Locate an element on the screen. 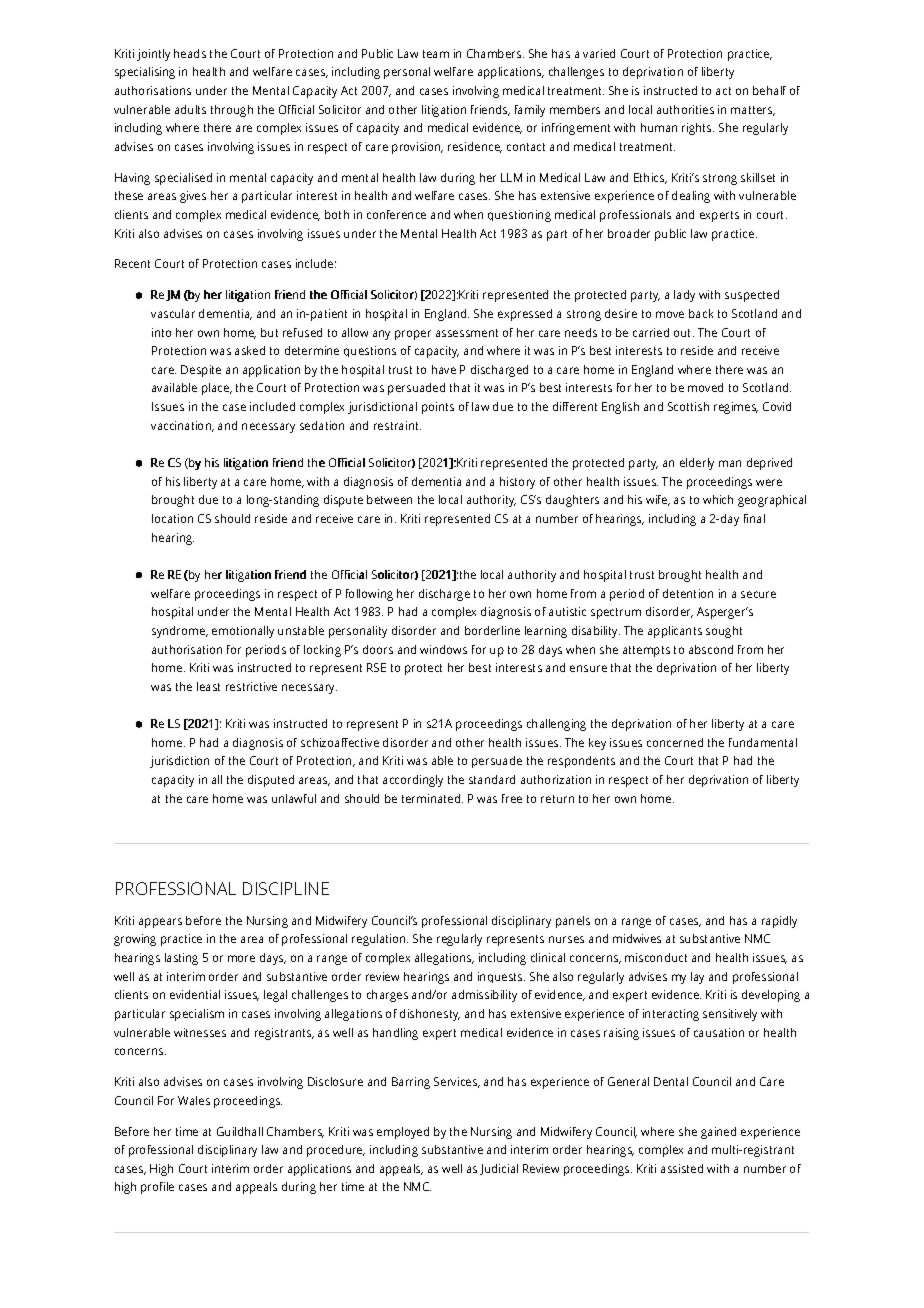 Image resolution: width=924 pixels, height=1308 pixels. Judicial is located at coordinates (499, 1169).
